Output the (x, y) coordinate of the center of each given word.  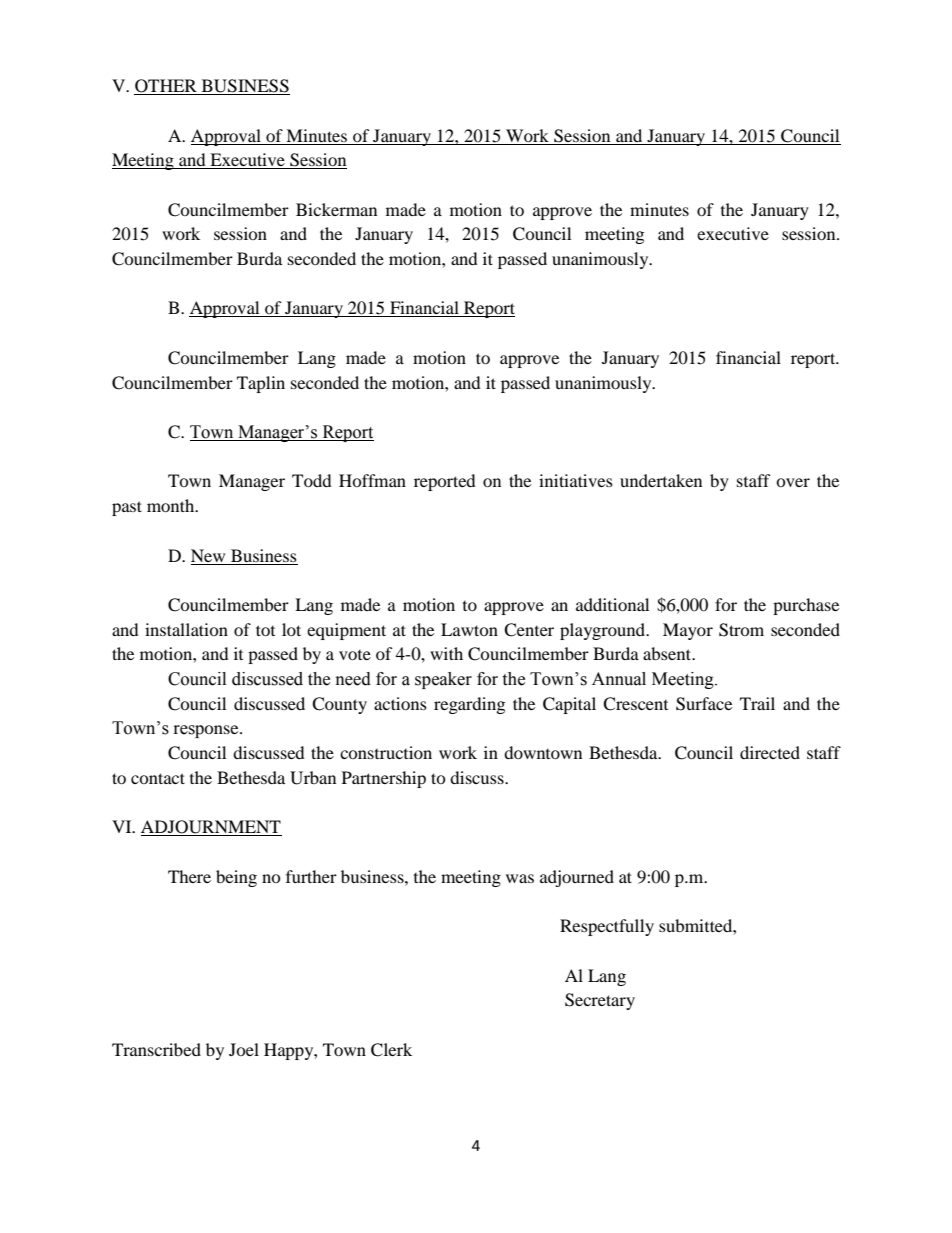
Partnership (384, 779)
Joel (244, 1049)
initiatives (576, 480)
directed (770, 752)
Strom (741, 630)
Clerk (391, 1050)
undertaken (661, 480)
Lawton (469, 629)
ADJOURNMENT (211, 828)
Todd (312, 480)
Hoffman (372, 480)
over (793, 482)
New (208, 555)
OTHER (166, 87)
